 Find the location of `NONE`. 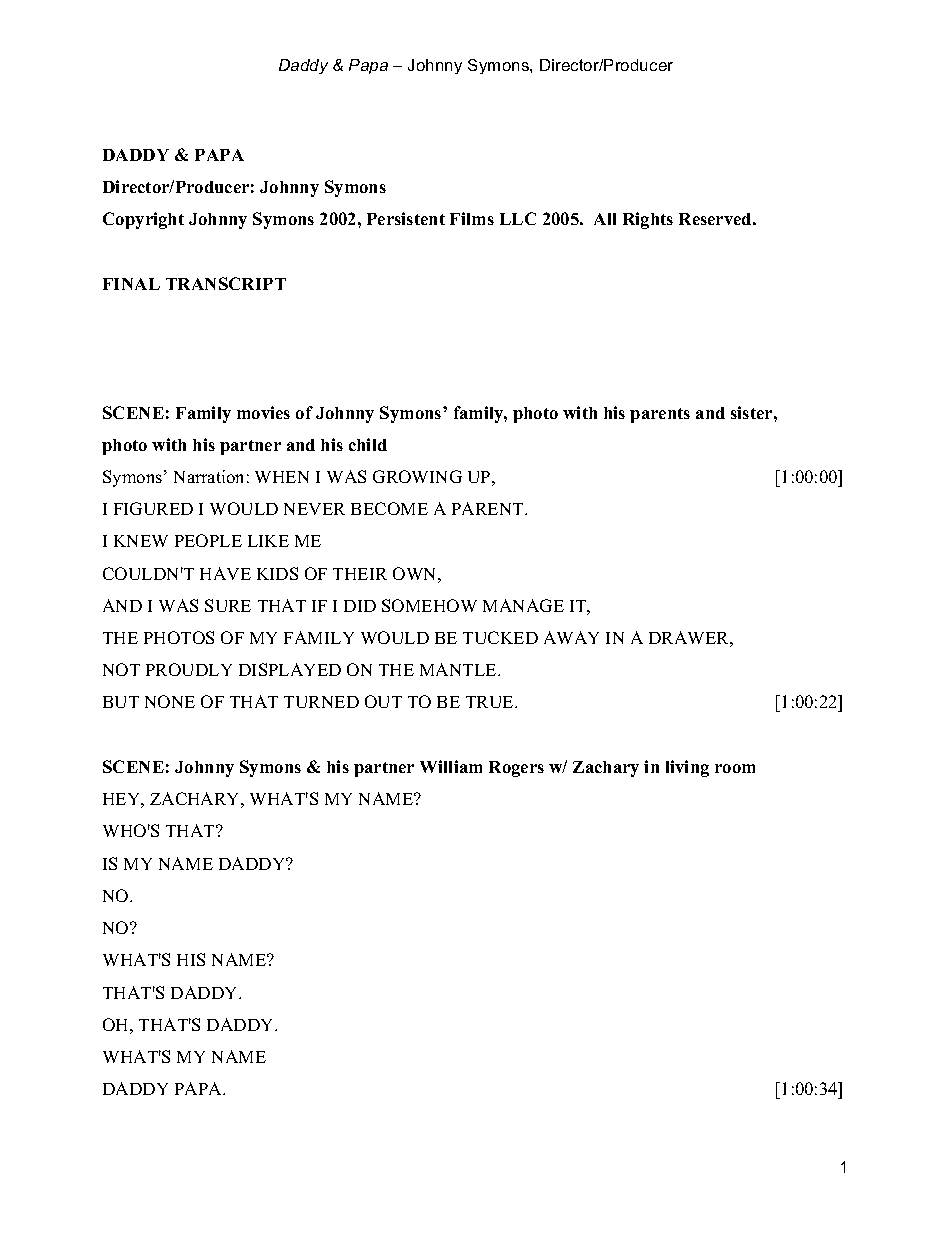

NONE is located at coordinates (170, 701).
